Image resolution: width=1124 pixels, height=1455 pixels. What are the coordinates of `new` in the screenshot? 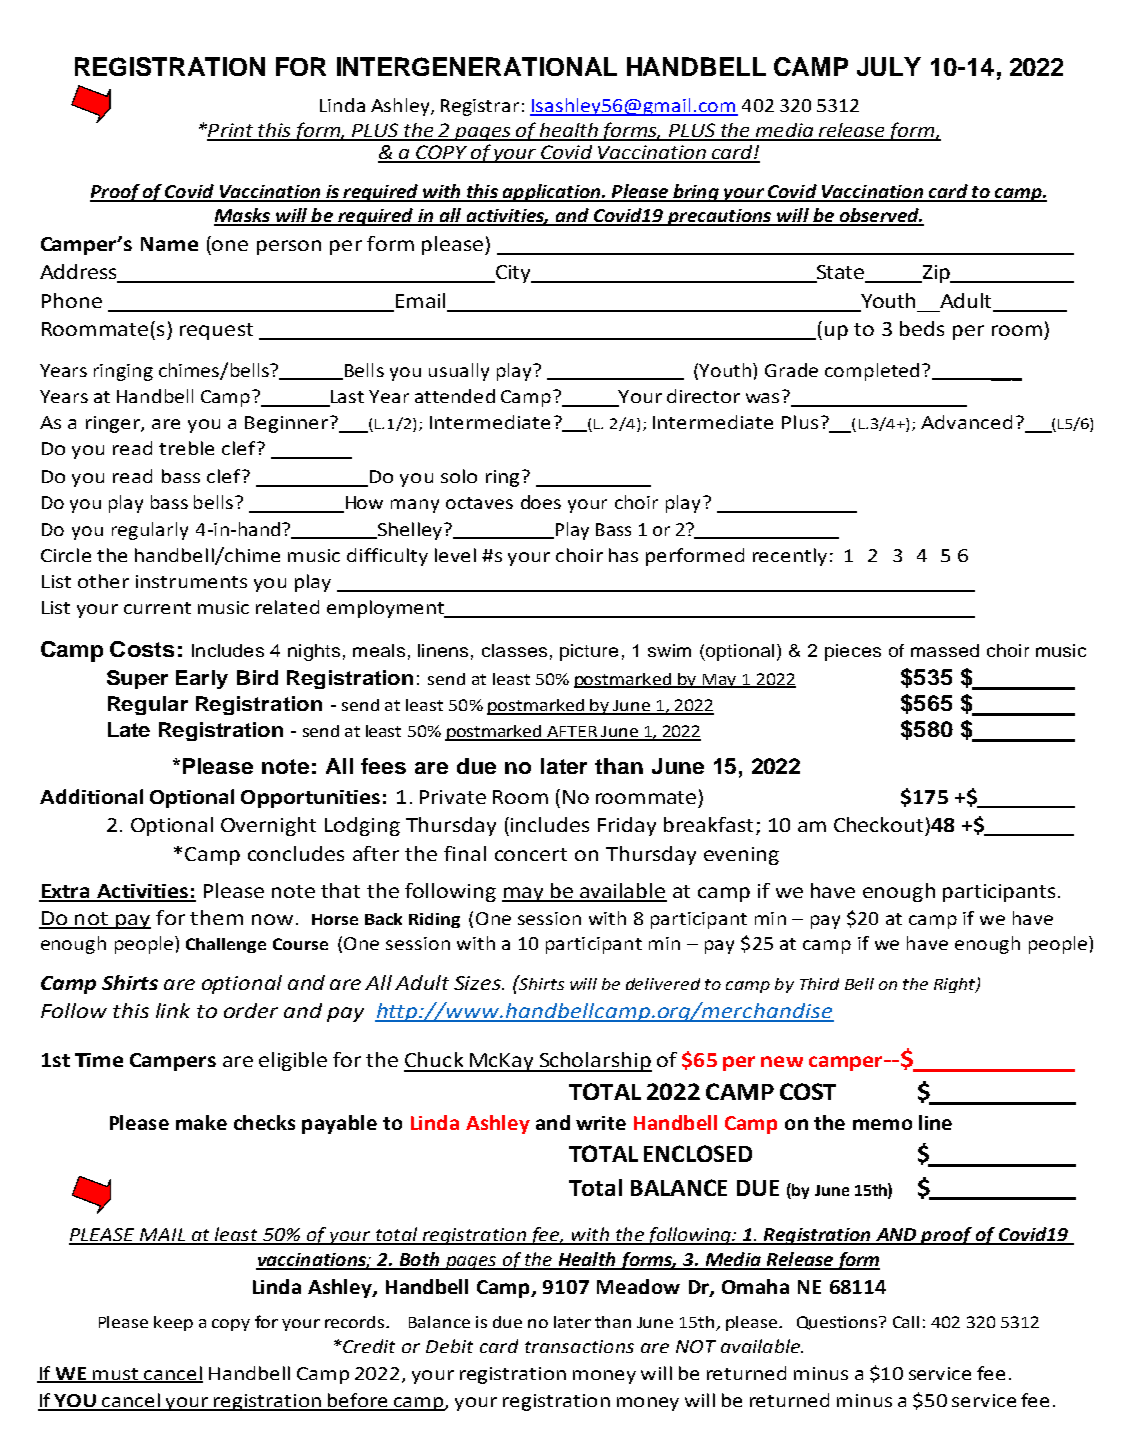 It's located at (782, 1061).
